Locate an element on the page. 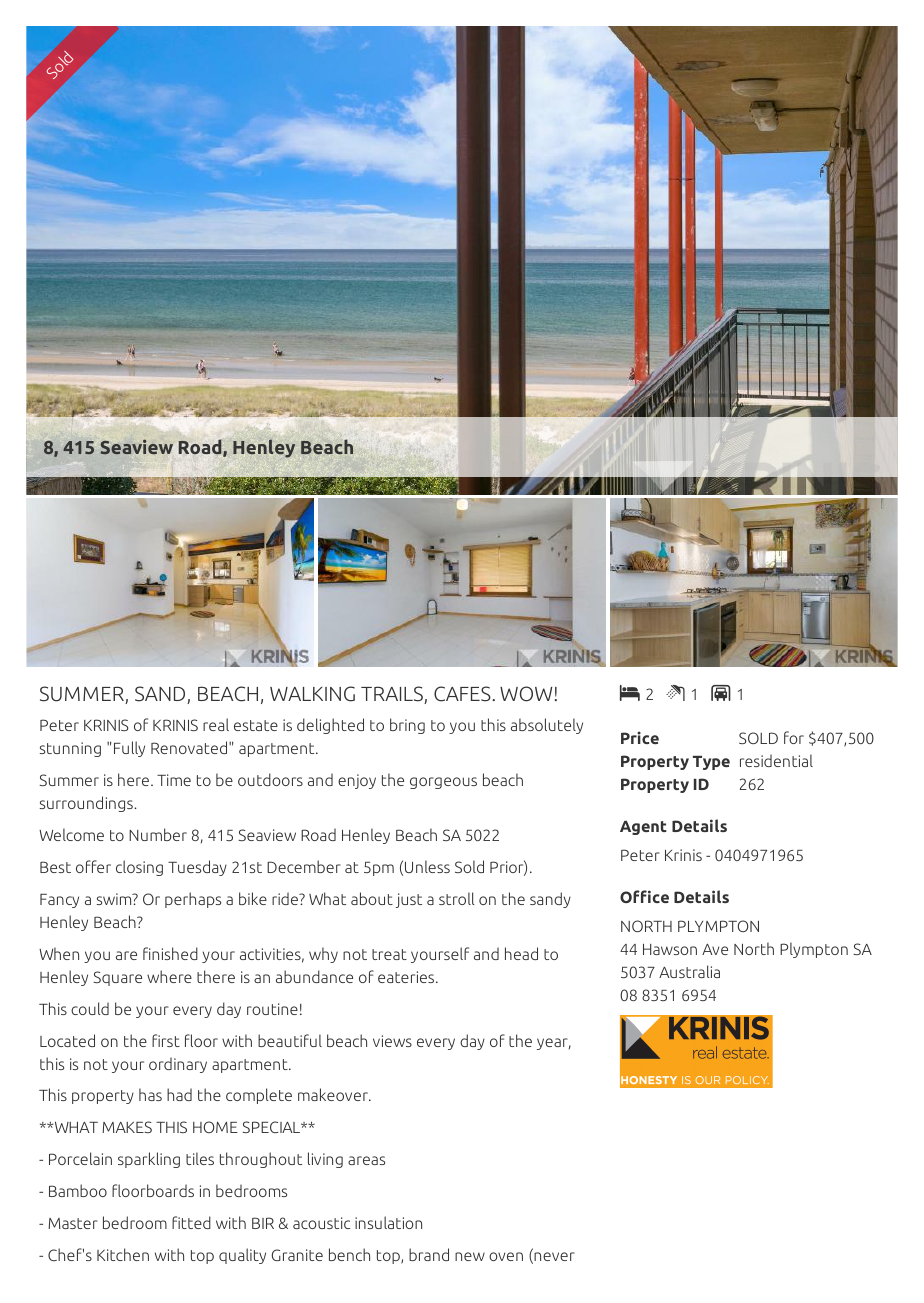 This document has height=1303, width=924. brand is located at coordinates (429, 1254).
